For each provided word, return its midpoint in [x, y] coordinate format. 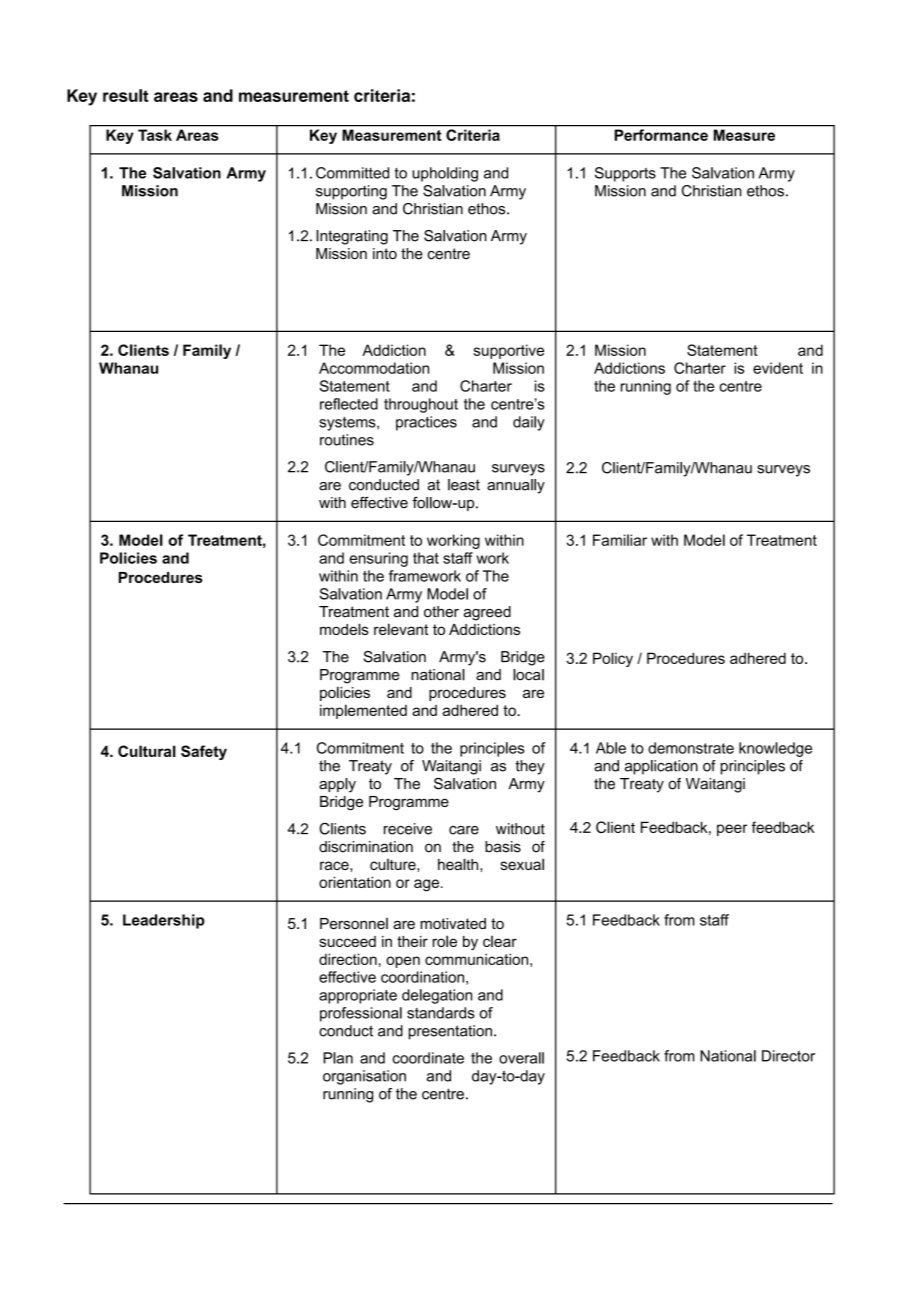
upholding [445, 174]
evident [778, 368]
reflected [349, 404]
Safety [204, 752]
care [464, 830]
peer [732, 830]
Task [155, 135]
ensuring [378, 559]
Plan [338, 1058]
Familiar [620, 540]
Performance [661, 135]
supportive [508, 351]
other [441, 612]
